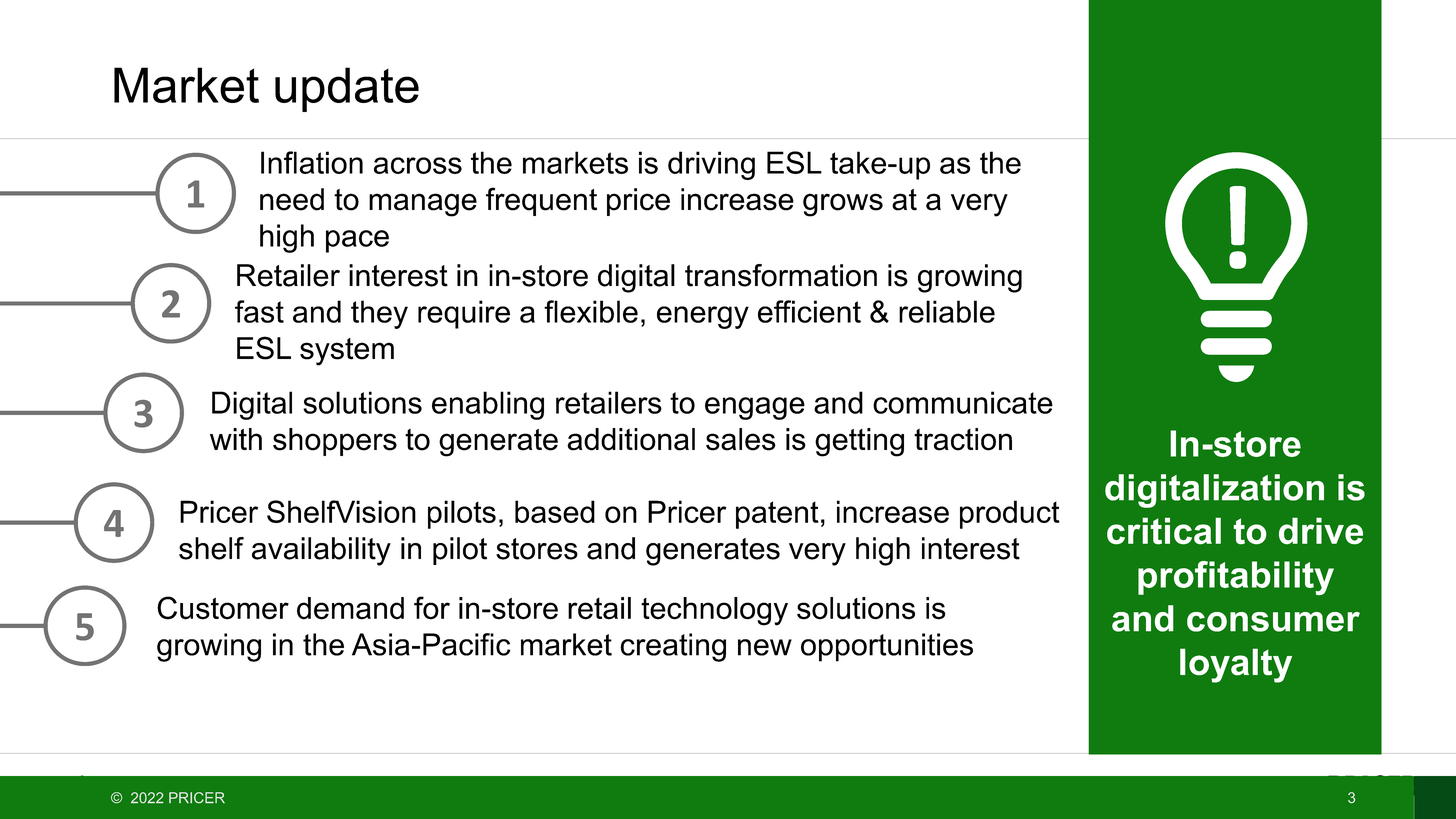 Image resolution: width=1456 pixels, height=819 pixels. I want to click on demand, so click(350, 608).
